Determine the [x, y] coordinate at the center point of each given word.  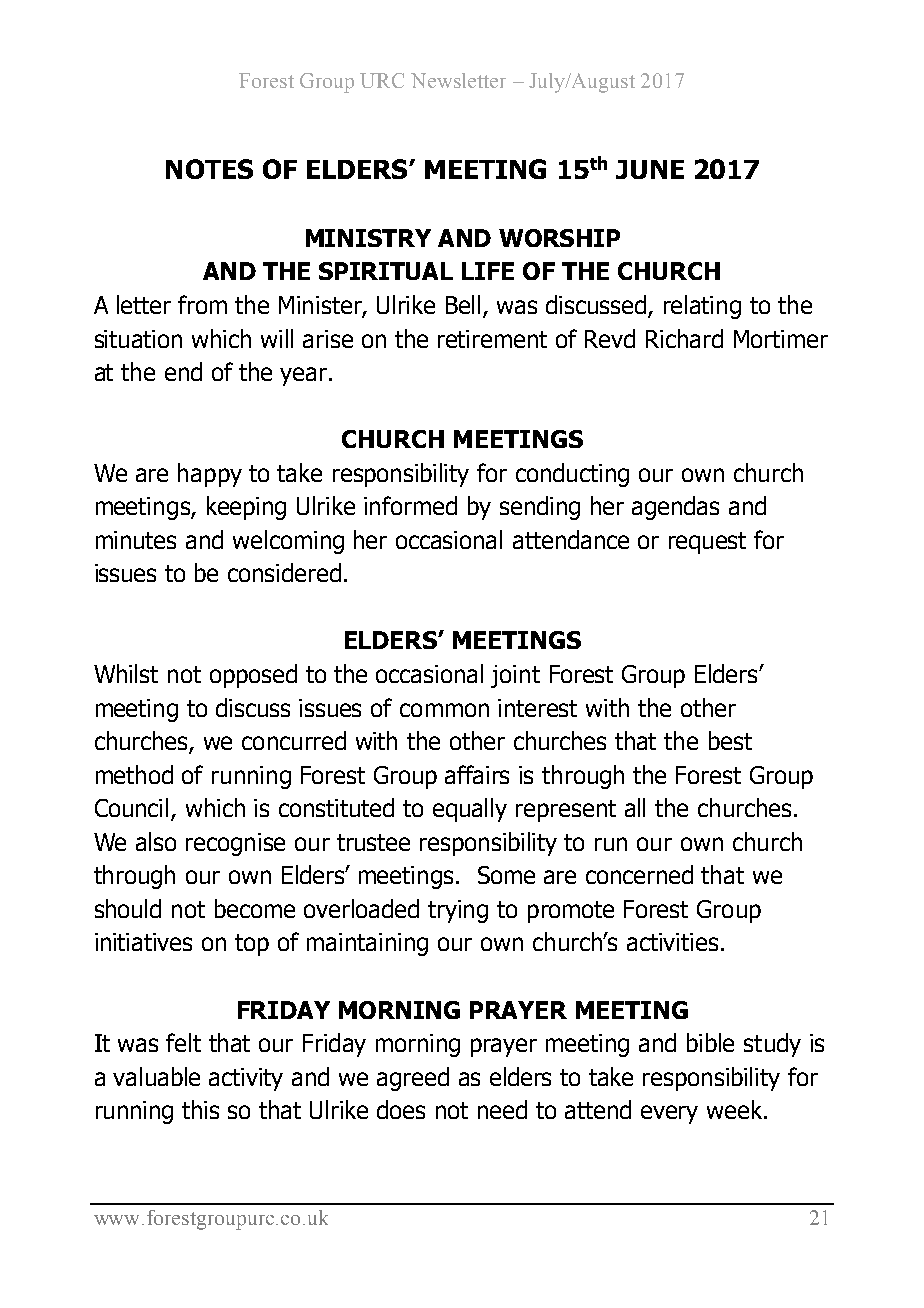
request [707, 543]
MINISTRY [368, 238]
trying [458, 911]
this [200, 1109]
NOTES [209, 169]
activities [672, 942]
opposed [253, 676]
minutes [136, 540]
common [444, 710]
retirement [492, 339]
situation [138, 339]
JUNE [650, 169]
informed [410, 505]
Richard [684, 338]
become [255, 908]
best [730, 740]
